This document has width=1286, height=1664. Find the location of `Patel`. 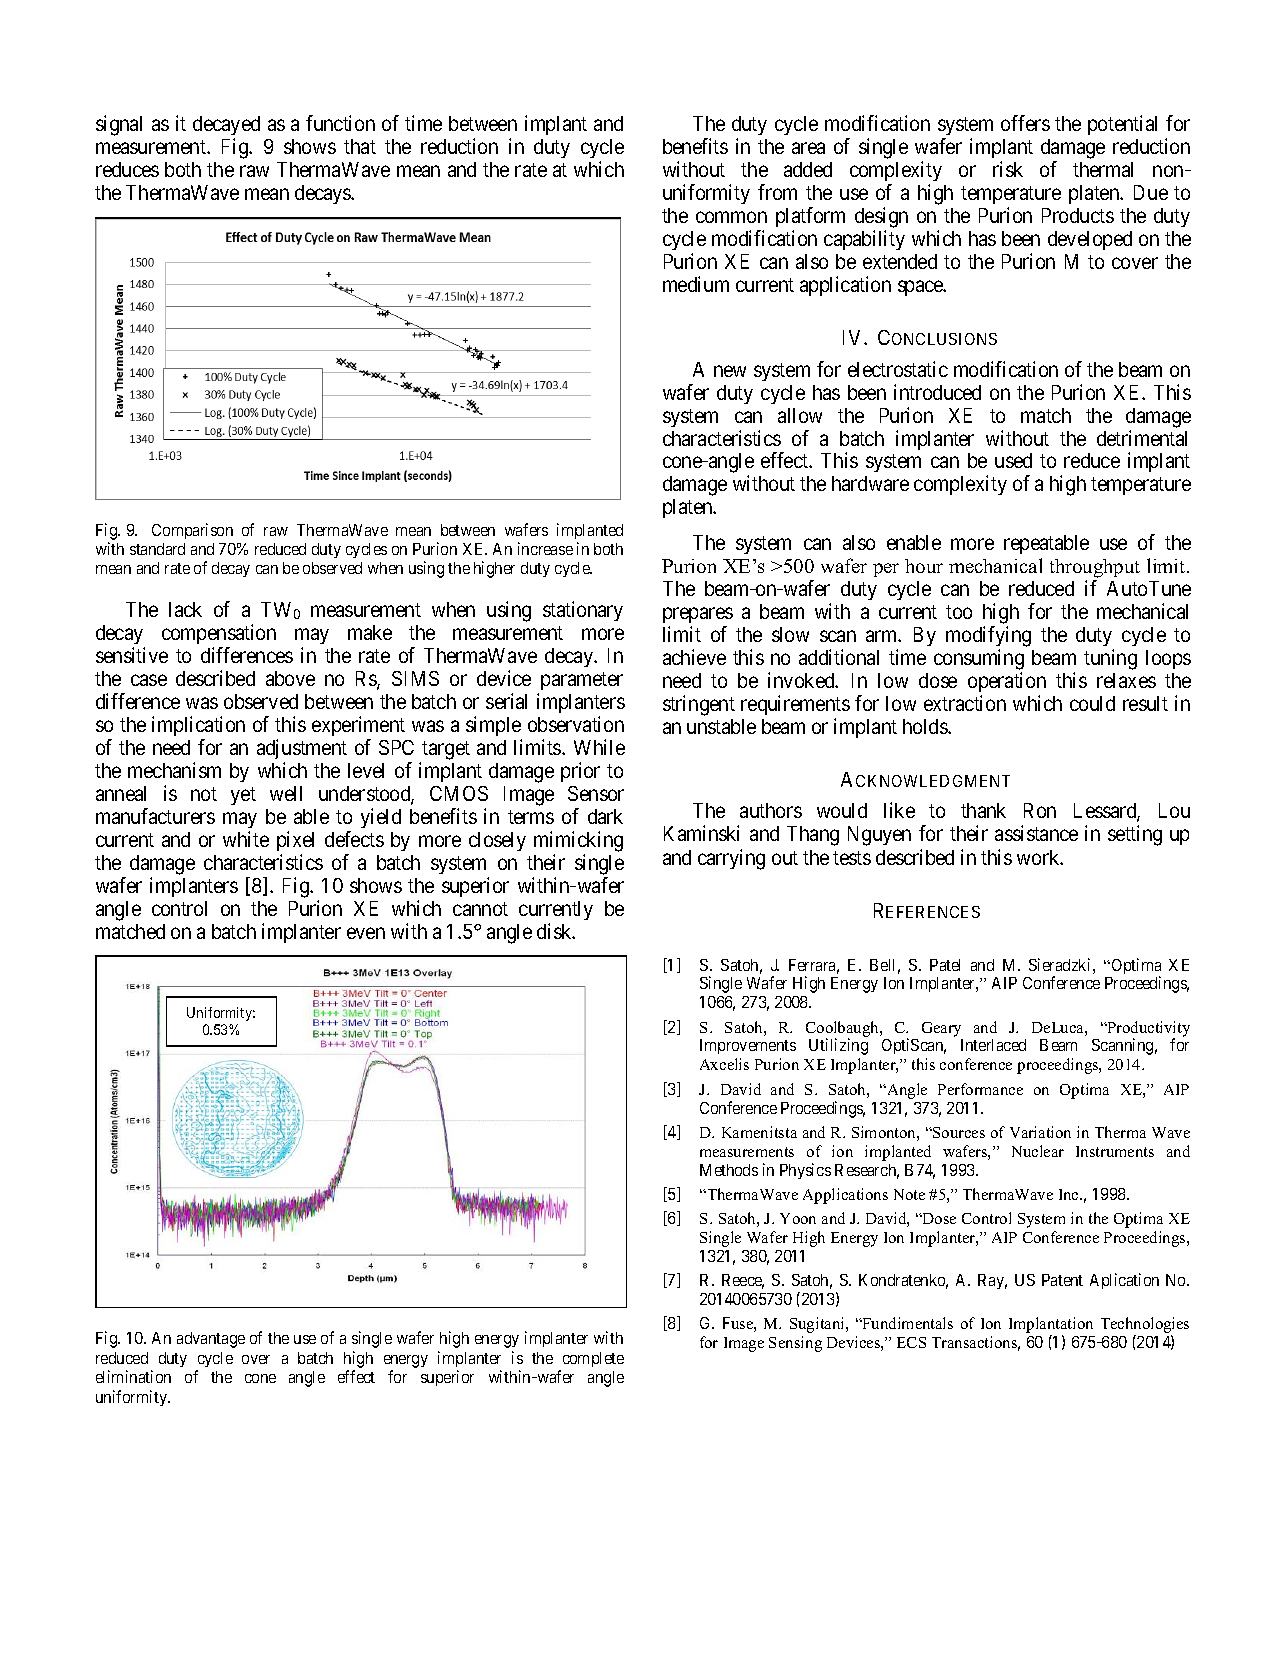

Patel is located at coordinates (945, 965).
